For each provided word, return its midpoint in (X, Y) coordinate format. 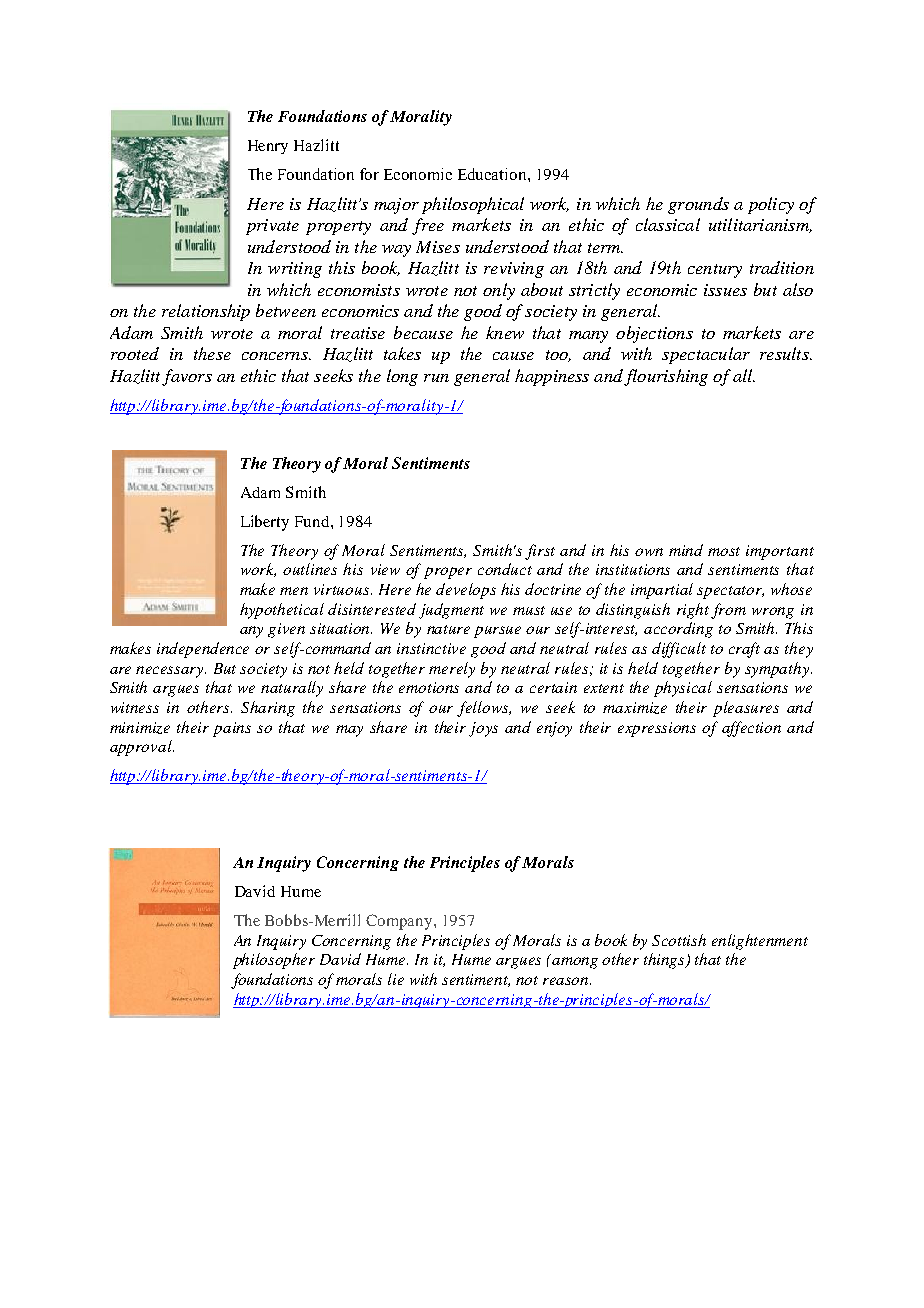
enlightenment (760, 942)
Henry (268, 147)
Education (493, 174)
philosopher (274, 961)
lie (396, 979)
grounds (698, 205)
